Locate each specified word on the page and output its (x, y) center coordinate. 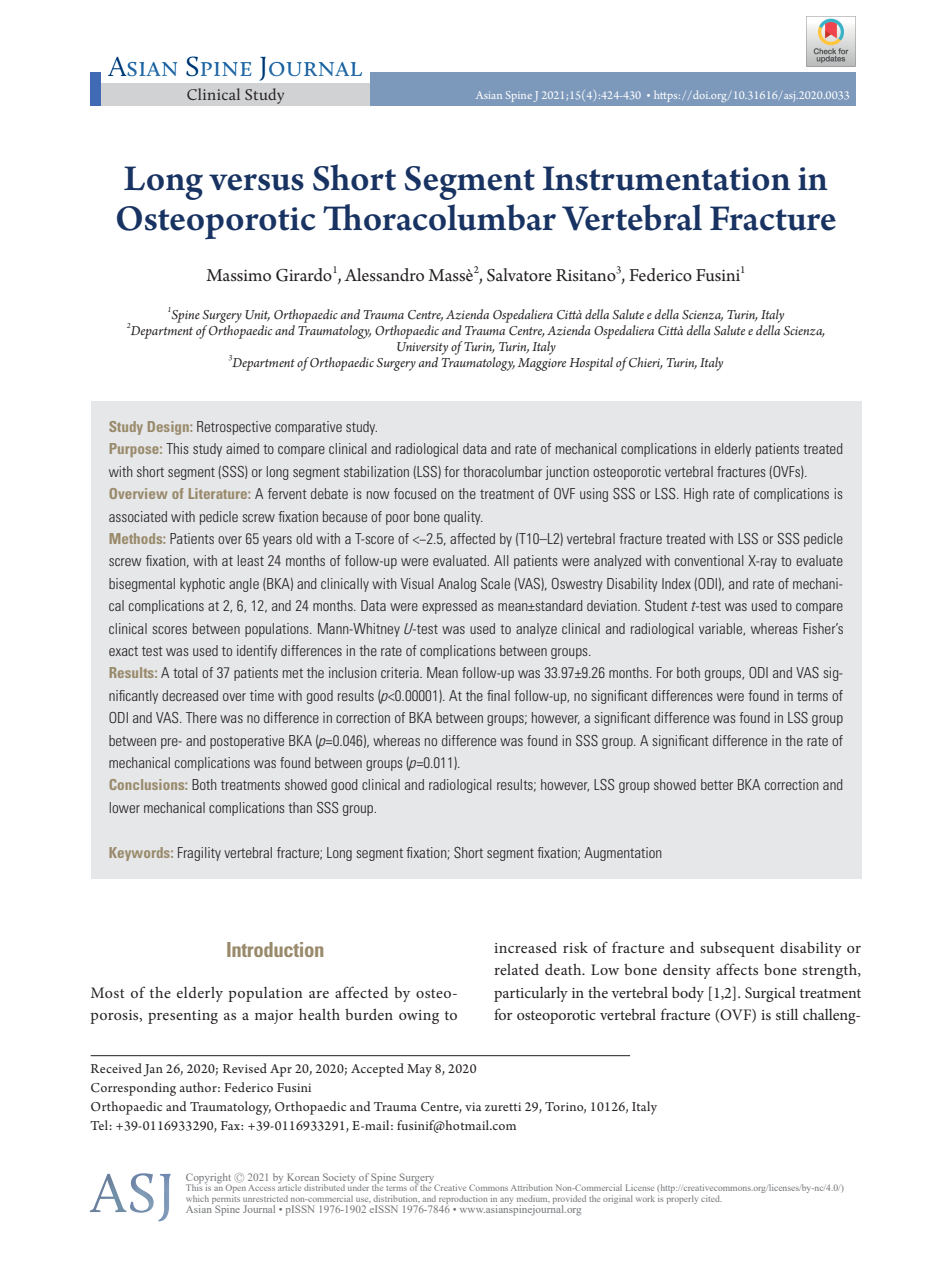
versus (256, 182)
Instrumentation (667, 178)
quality (463, 518)
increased (525, 947)
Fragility (199, 854)
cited (711, 1198)
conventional (709, 560)
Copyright (208, 1179)
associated (138, 516)
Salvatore (519, 275)
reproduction (463, 1200)
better (717, 784)
